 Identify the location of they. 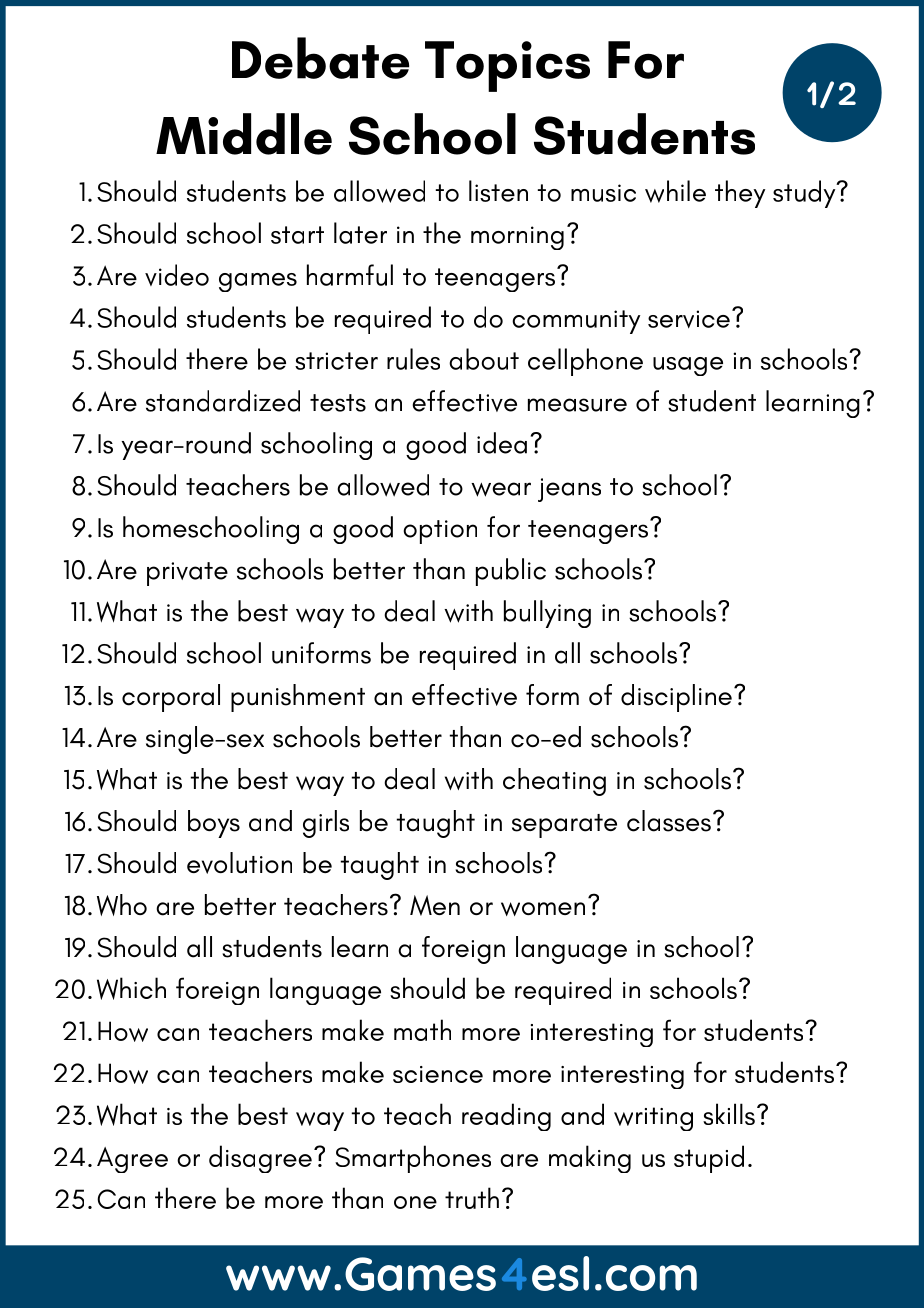
(740, 194).
